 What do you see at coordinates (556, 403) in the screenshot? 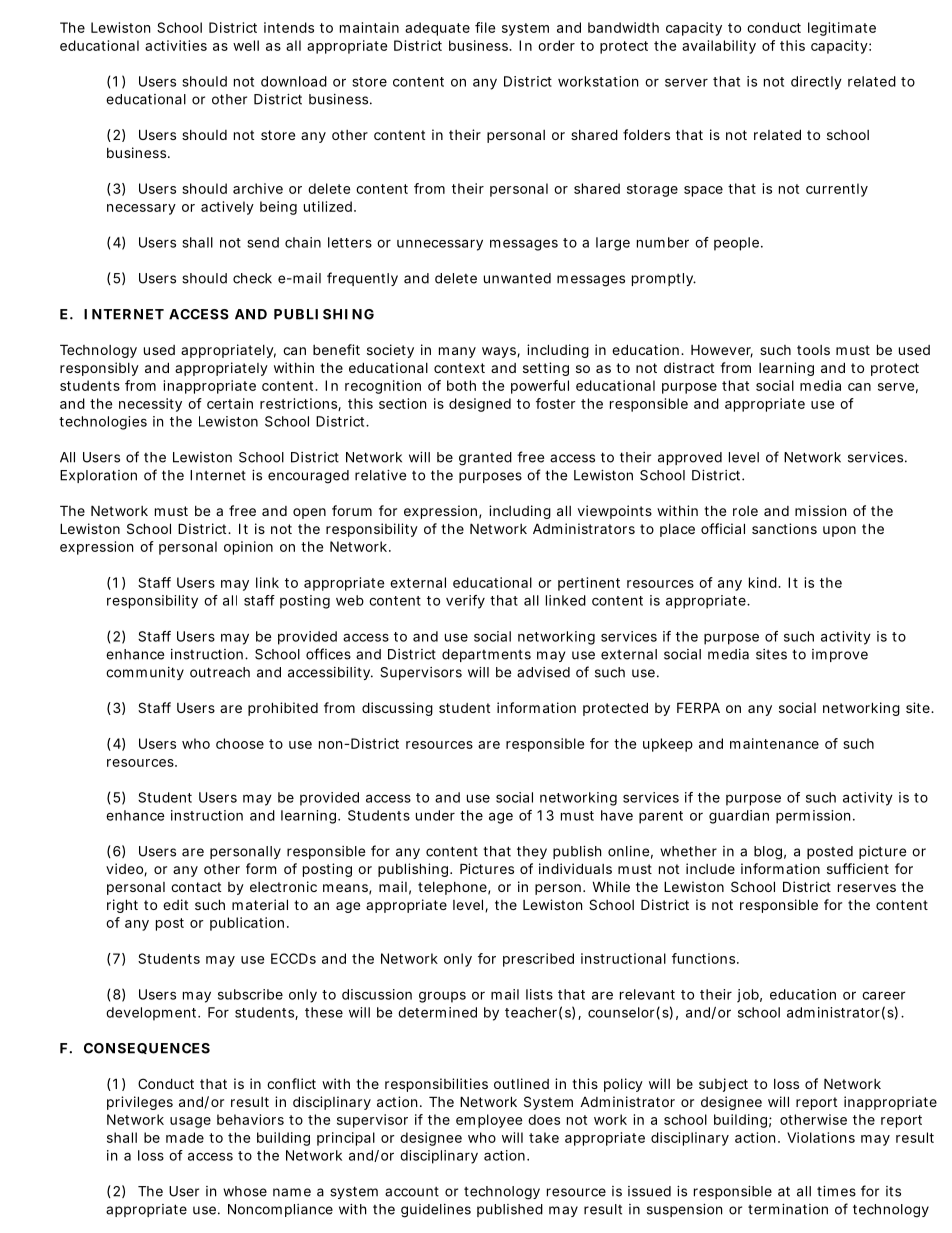
I see `foster` at bounding box center [556, 403].
